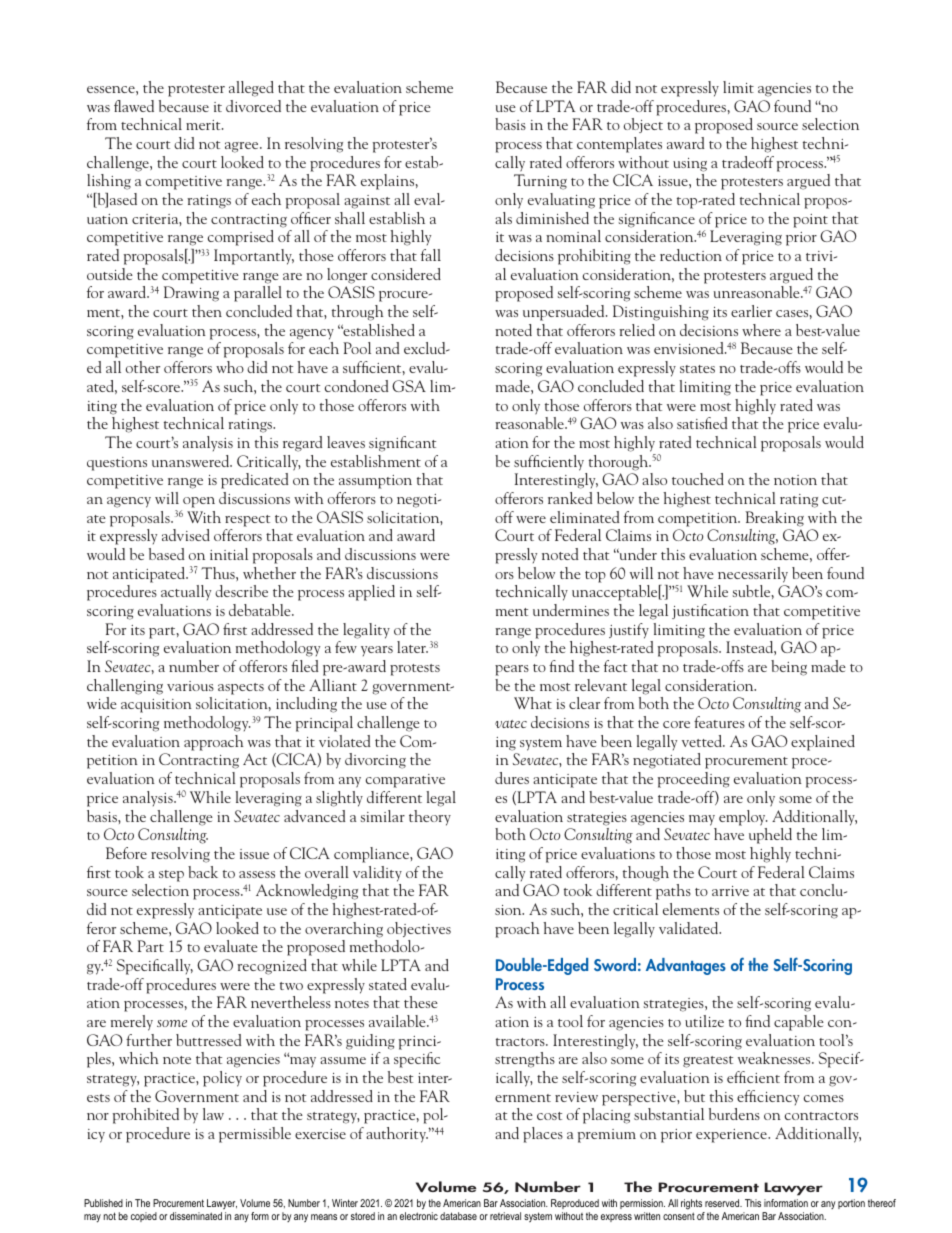 The image size is (952, 1233). What do you see at coordinates (458, 1216) in the screenshot?
I see `database` at bounding box center [458, 1216].
